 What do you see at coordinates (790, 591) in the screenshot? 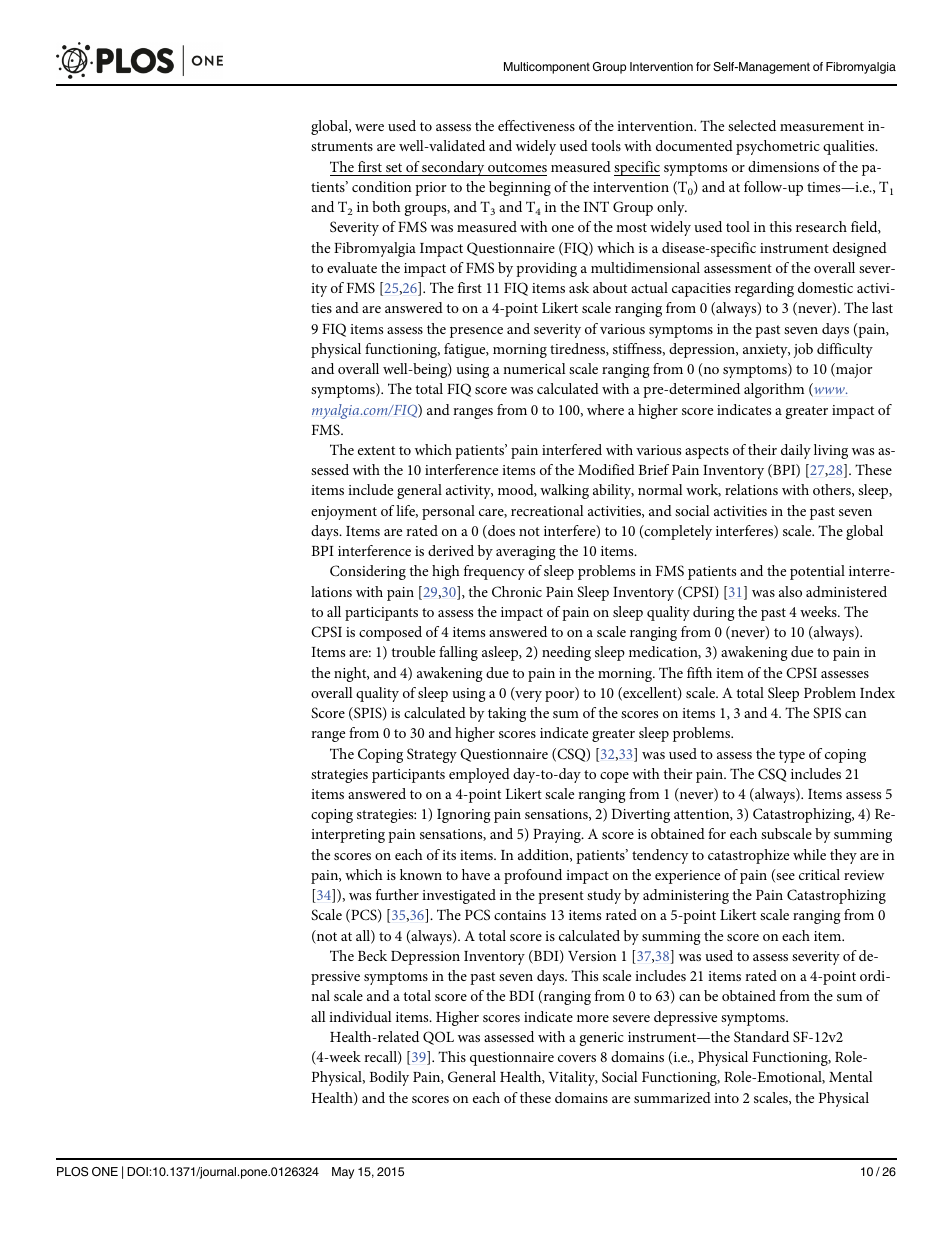
I see `also` at bounding box center [790, 591].
